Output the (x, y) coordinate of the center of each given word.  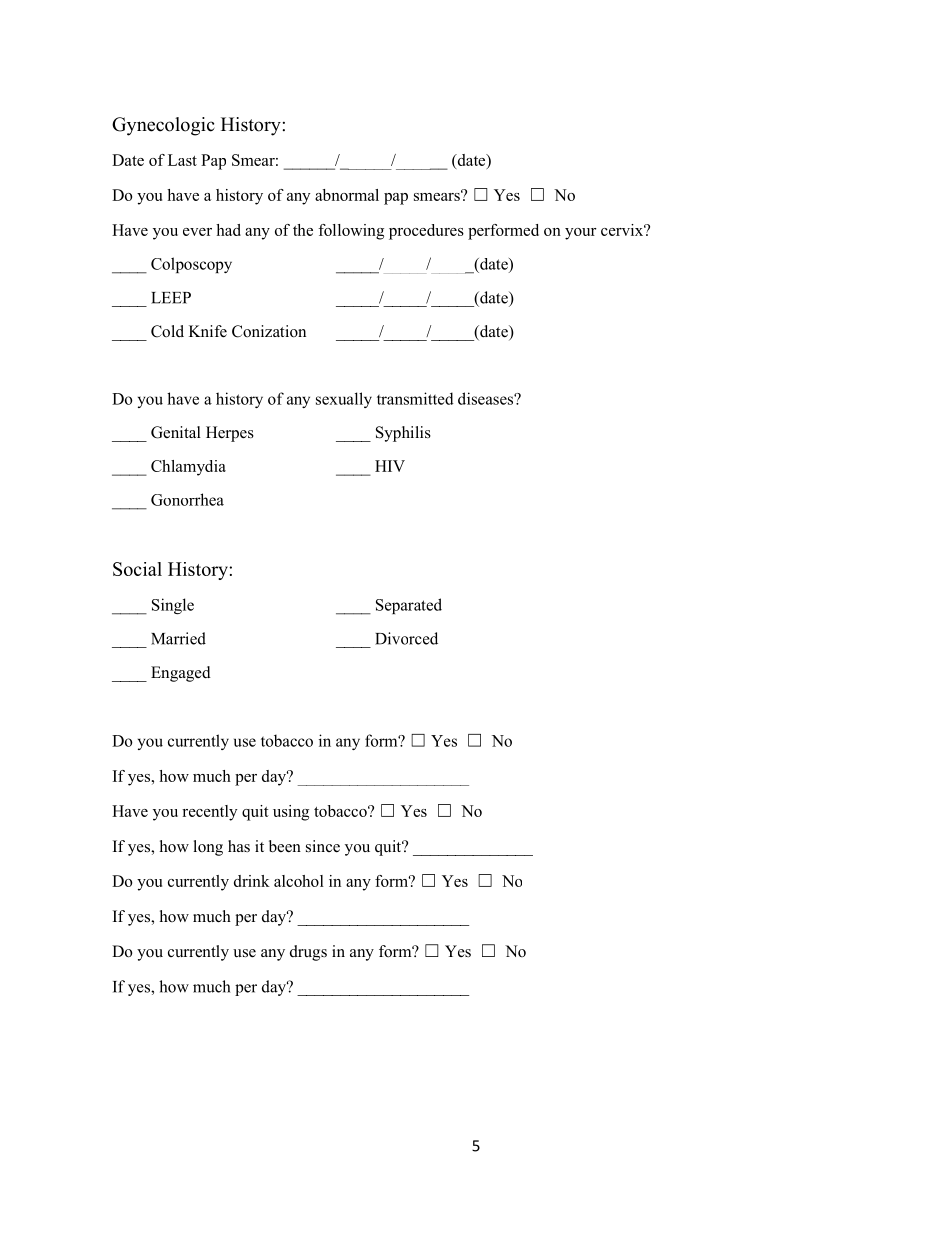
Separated (409, 606)
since (323, 846)
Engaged (181, 674)
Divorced (406, 638)
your (581, 234)
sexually (344, 400)
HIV (390, 466)
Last (182, 160)
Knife (208, 331)
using (291, 813)
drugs (308, 953)
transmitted (415, 398)
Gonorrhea (187, 499)
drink (252, 881)
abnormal (347, 195)
